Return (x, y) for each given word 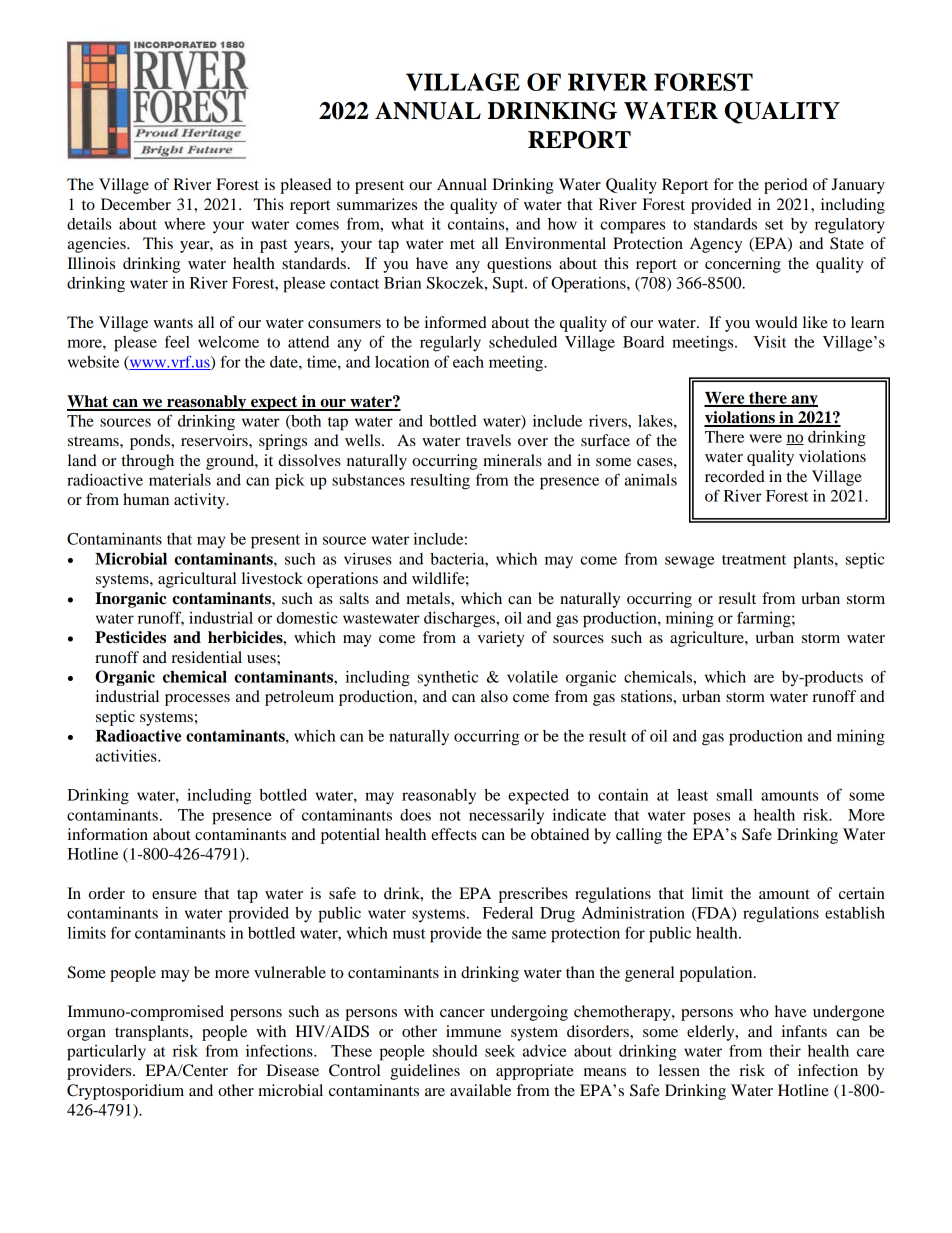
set (774, 225)
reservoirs (215, 440)
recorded (735, 476)
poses (711, 818)
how (562, 224)
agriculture (708, 639)
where (184, 224)
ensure (174, 895)
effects (454, 834)
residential (206, 657)
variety (501, 639)
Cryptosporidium (125, 1092)
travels (488, 440)
